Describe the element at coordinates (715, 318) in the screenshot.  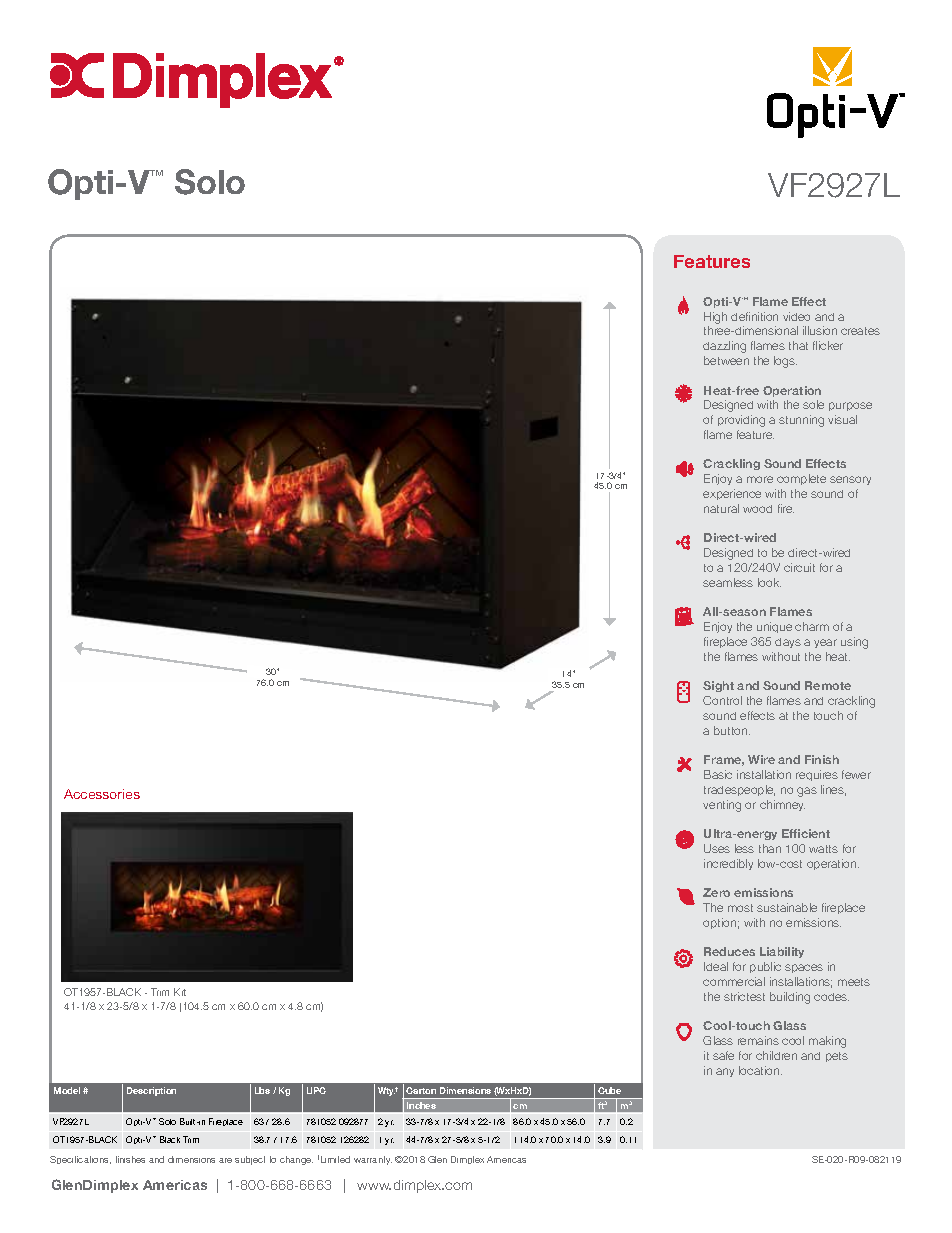
I see `High` at that location.
